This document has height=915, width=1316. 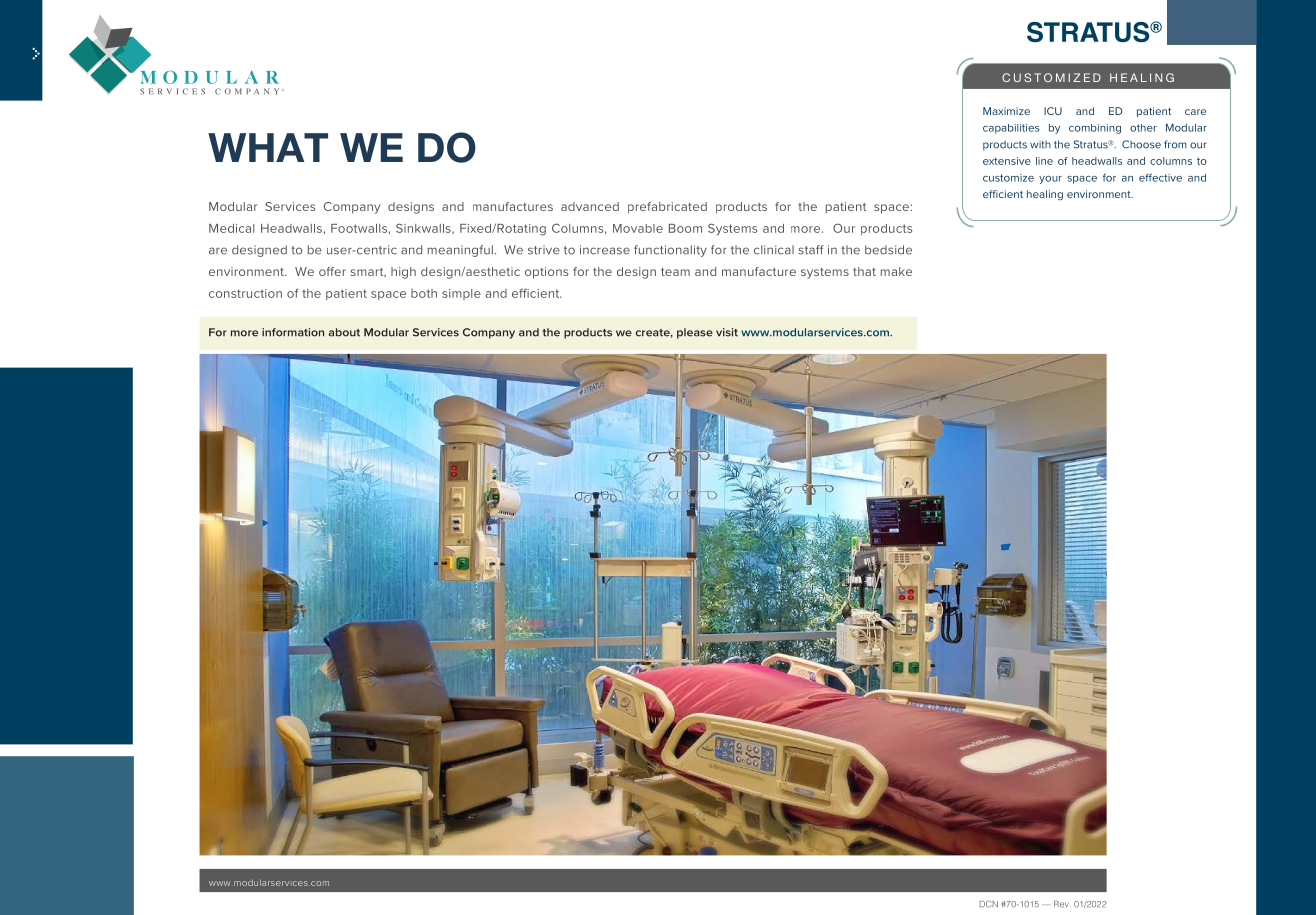 I want to click on that, so click(x=864, y=271).
